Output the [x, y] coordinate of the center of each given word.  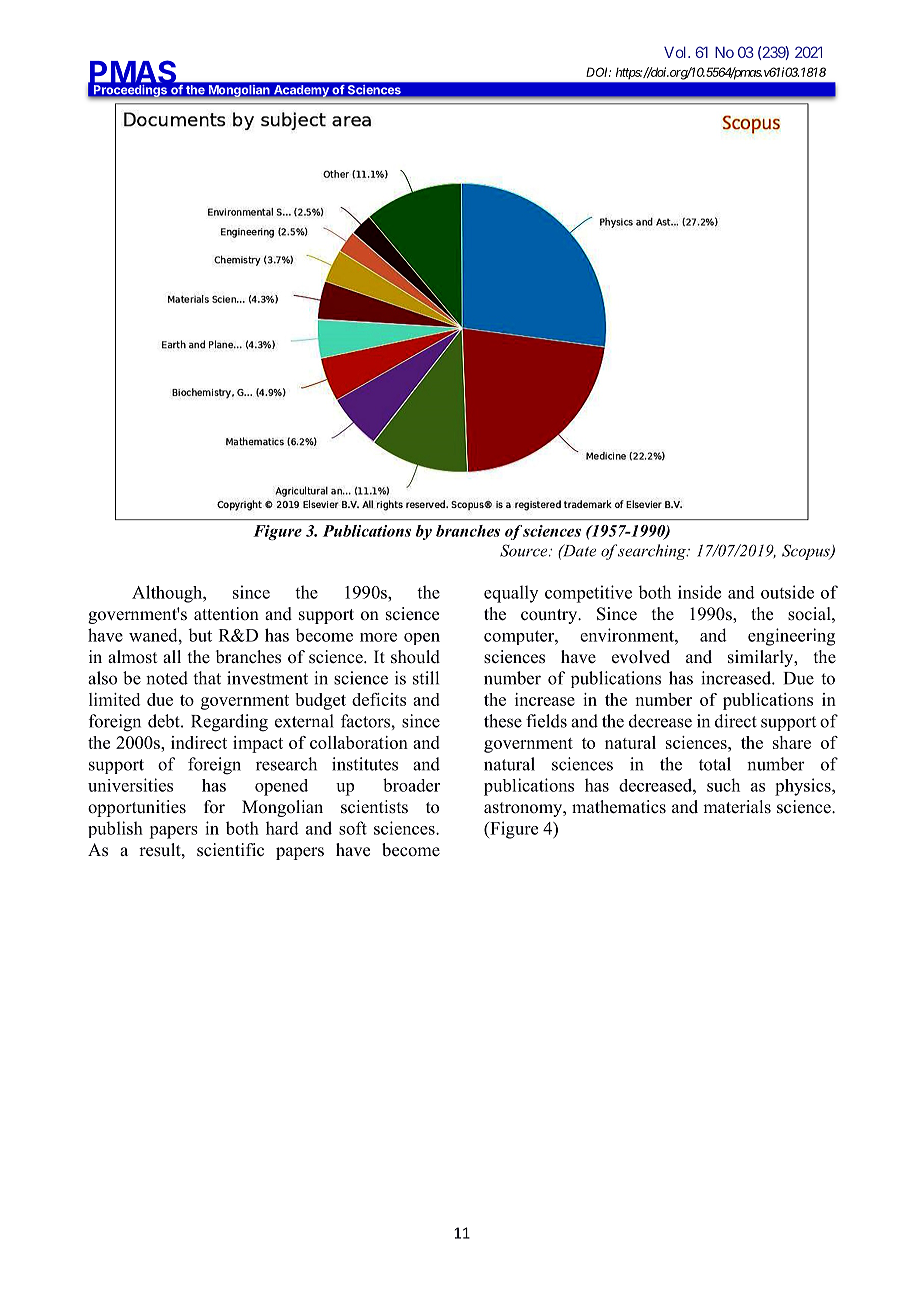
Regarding [229, 723]
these [503, 721]
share [792, 742]
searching [652, 552]
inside [699, 592]
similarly [762, 658]
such [723, 785]
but [200, 635]
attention [226, 614]
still [426, 678]
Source [525, 550]
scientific [230, 850]
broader [411, 785]
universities [130, 785]
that [207, 678]
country [550, 616]
